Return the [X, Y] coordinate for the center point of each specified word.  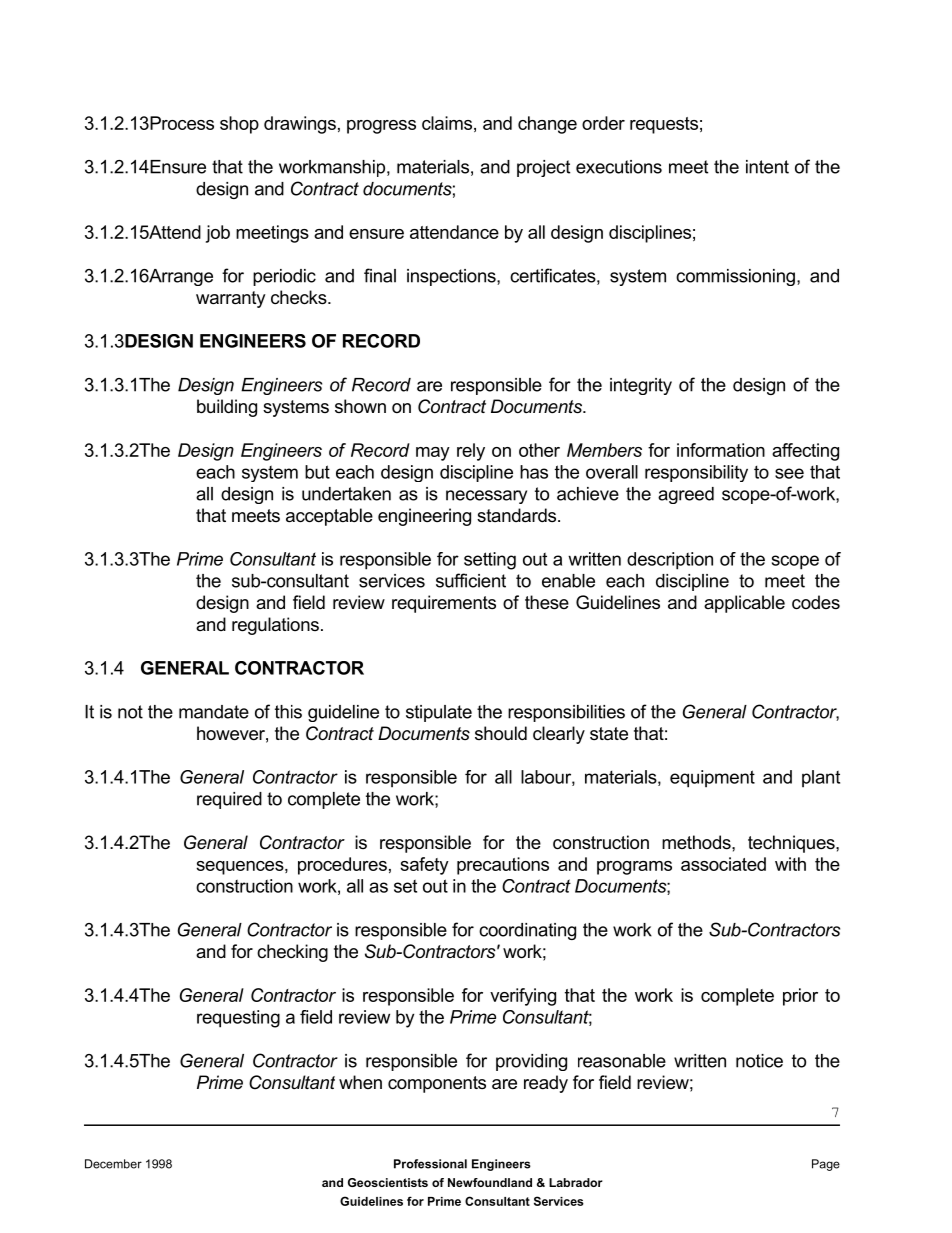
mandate [214, 712]
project [543, 168]
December [113, 1164]
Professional [430, 1164]
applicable [744, 604]
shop [239, 125]
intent [767, 167]
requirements [444, 604]
